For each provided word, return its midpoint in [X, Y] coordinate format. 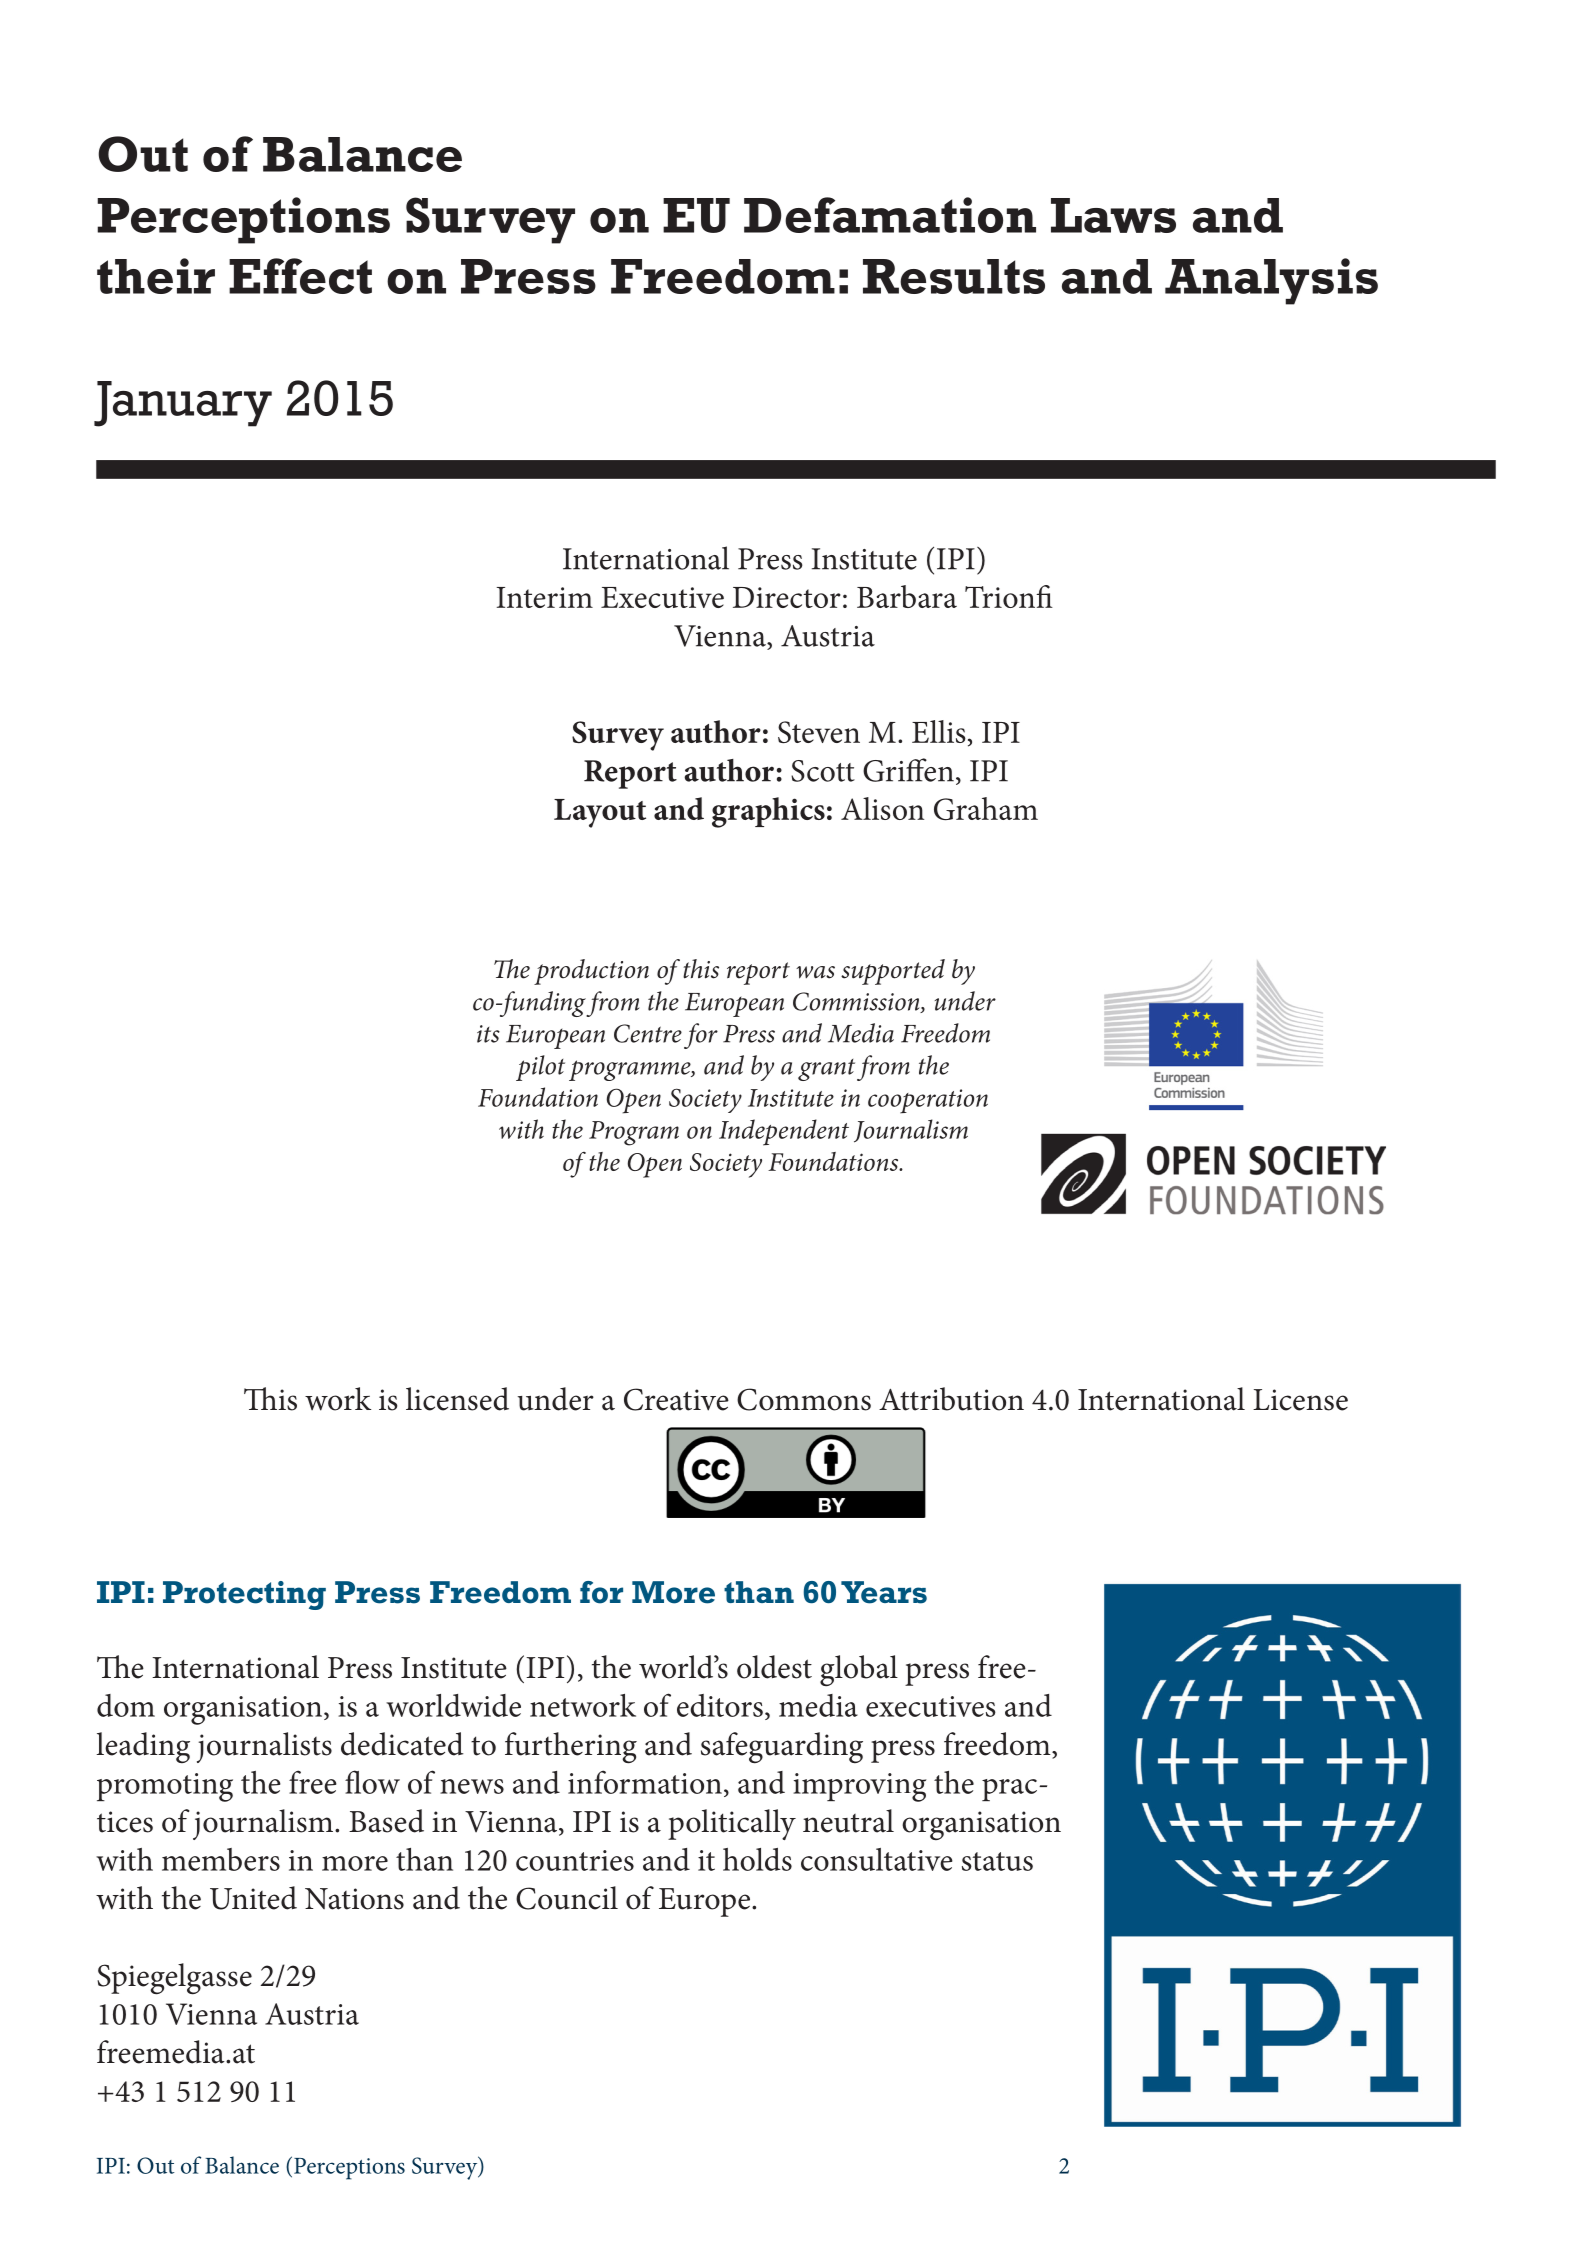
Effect [300, 276]
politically [732, 1824]
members [221, 1859]
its [488, 1034]
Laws [1113, 215]
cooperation [928, 1101]
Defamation [890, 215]
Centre [648, 1033]
